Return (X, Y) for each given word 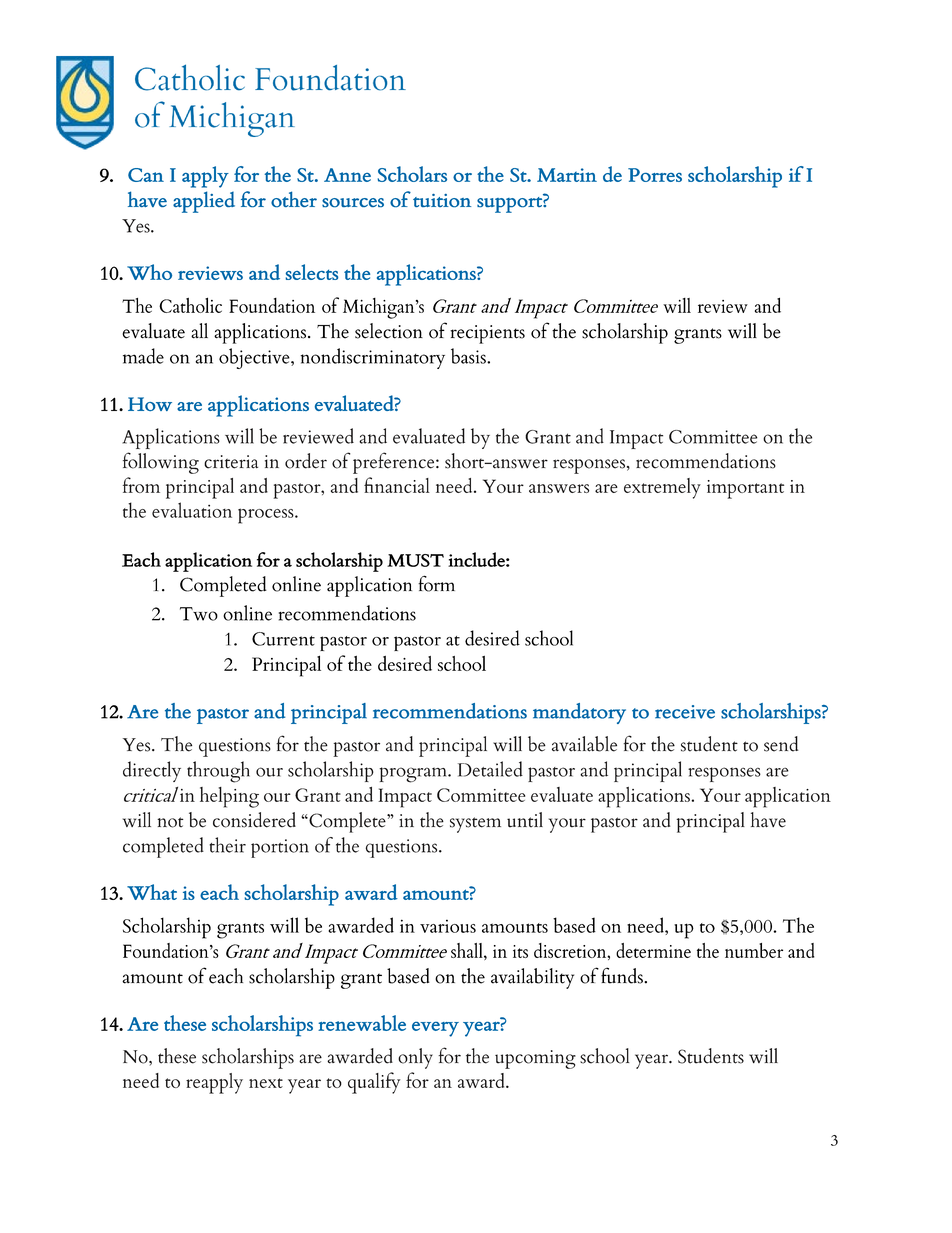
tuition (442, 201)
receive (685, 712)
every (435, 1029)
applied (204, 202)
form (436, 583)
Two (199, 614)
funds (623, 975)
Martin (567, 175)
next (266, 1083)
